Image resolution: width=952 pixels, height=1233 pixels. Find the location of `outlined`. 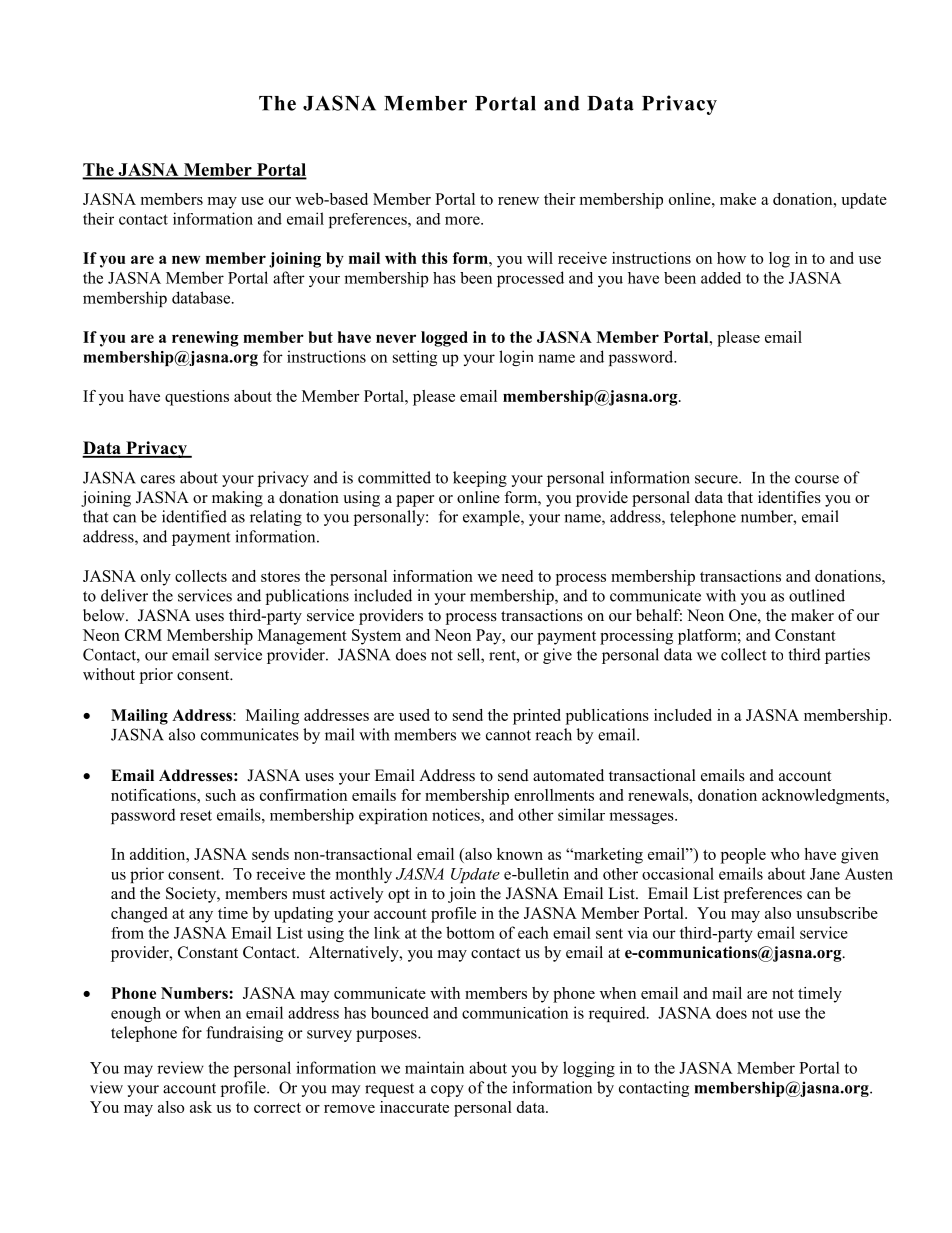

outlined is located at coordinates (817, 595).
